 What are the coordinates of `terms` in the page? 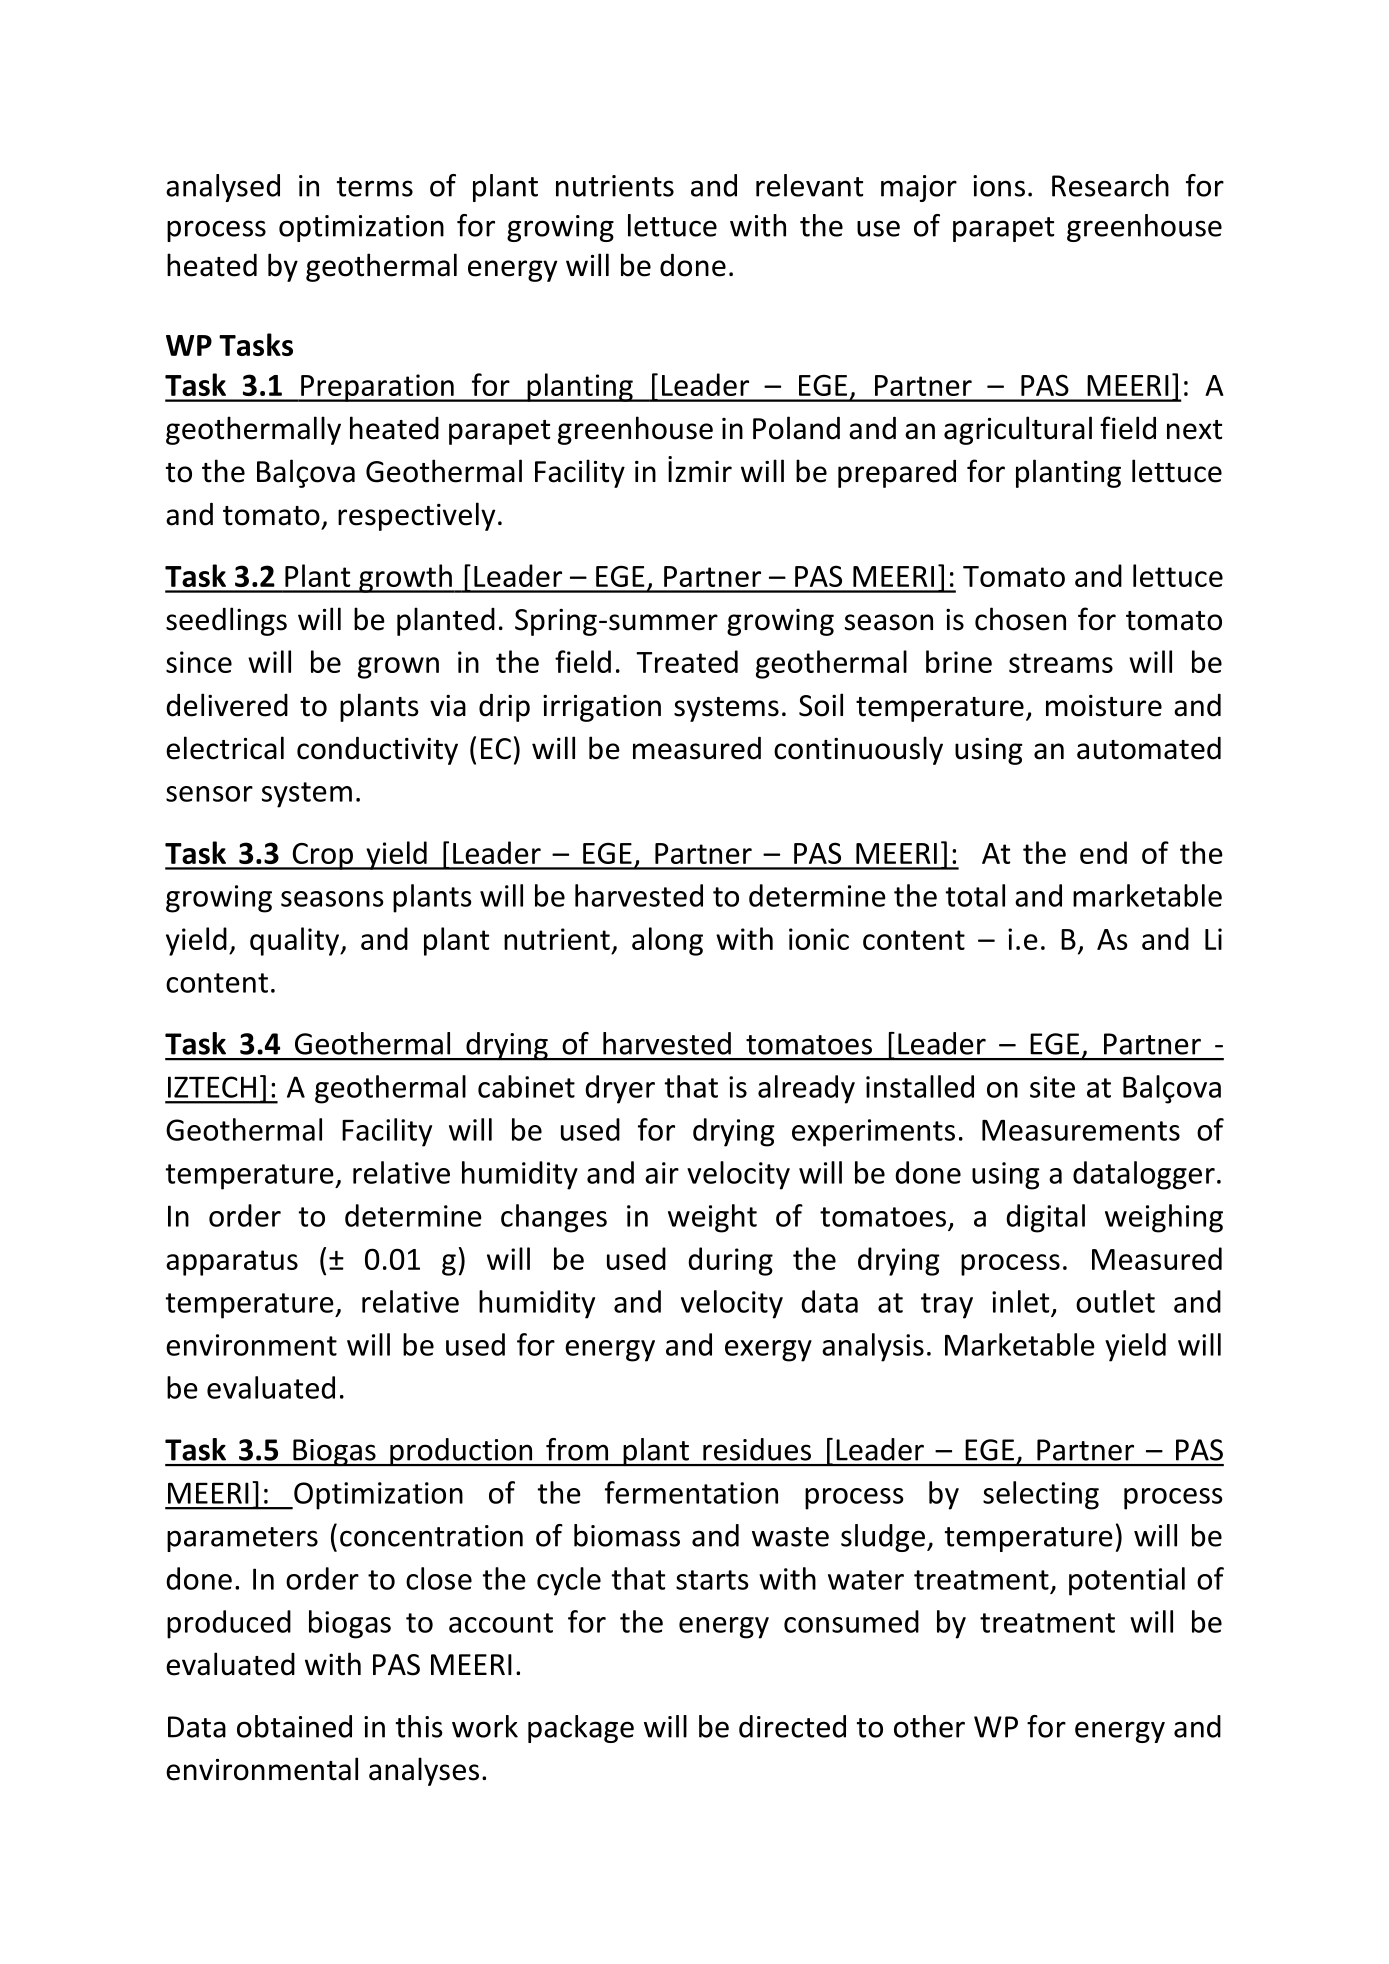 It's located at (375, 187).
